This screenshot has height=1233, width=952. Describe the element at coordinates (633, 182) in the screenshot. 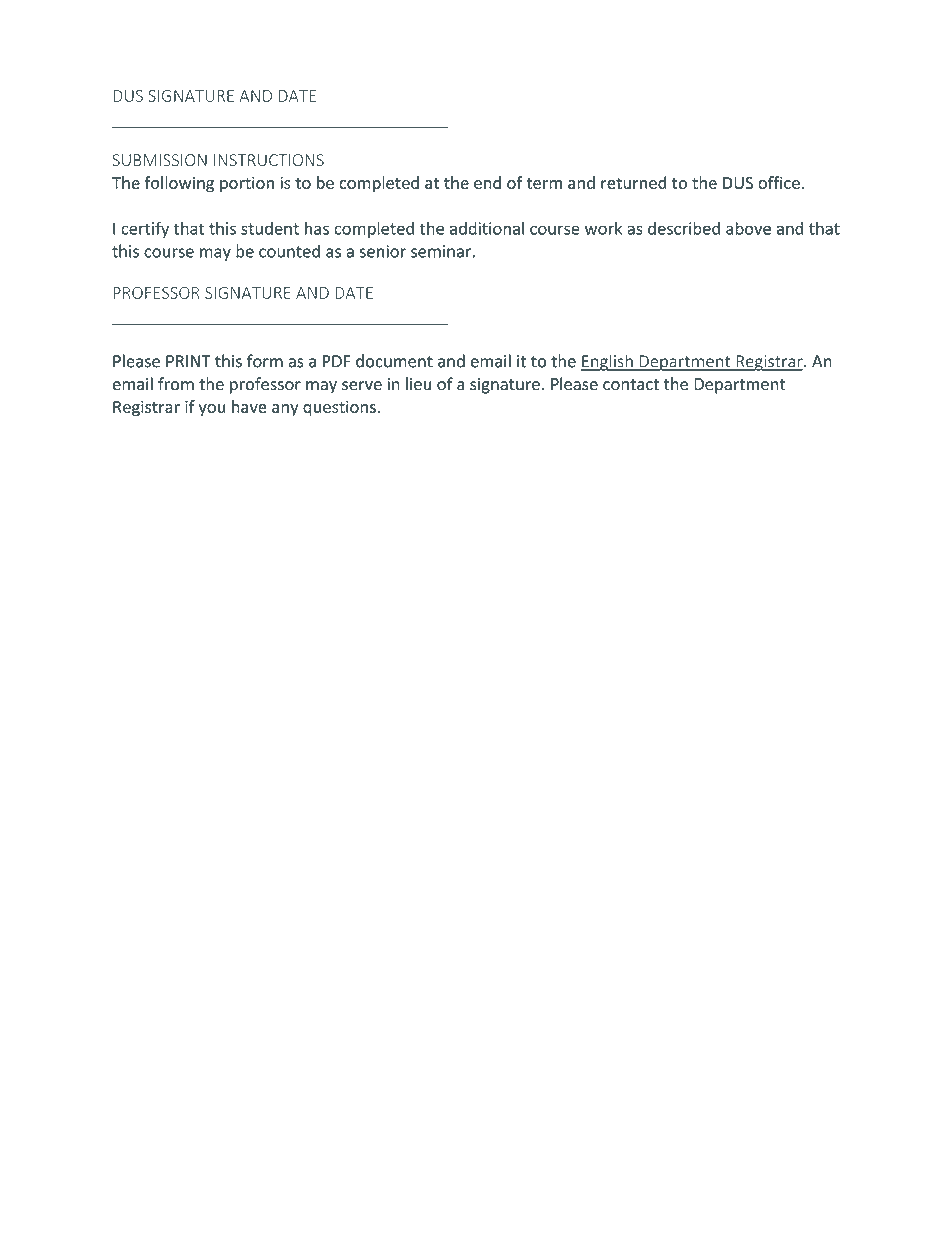

I see `returned` at that location.
